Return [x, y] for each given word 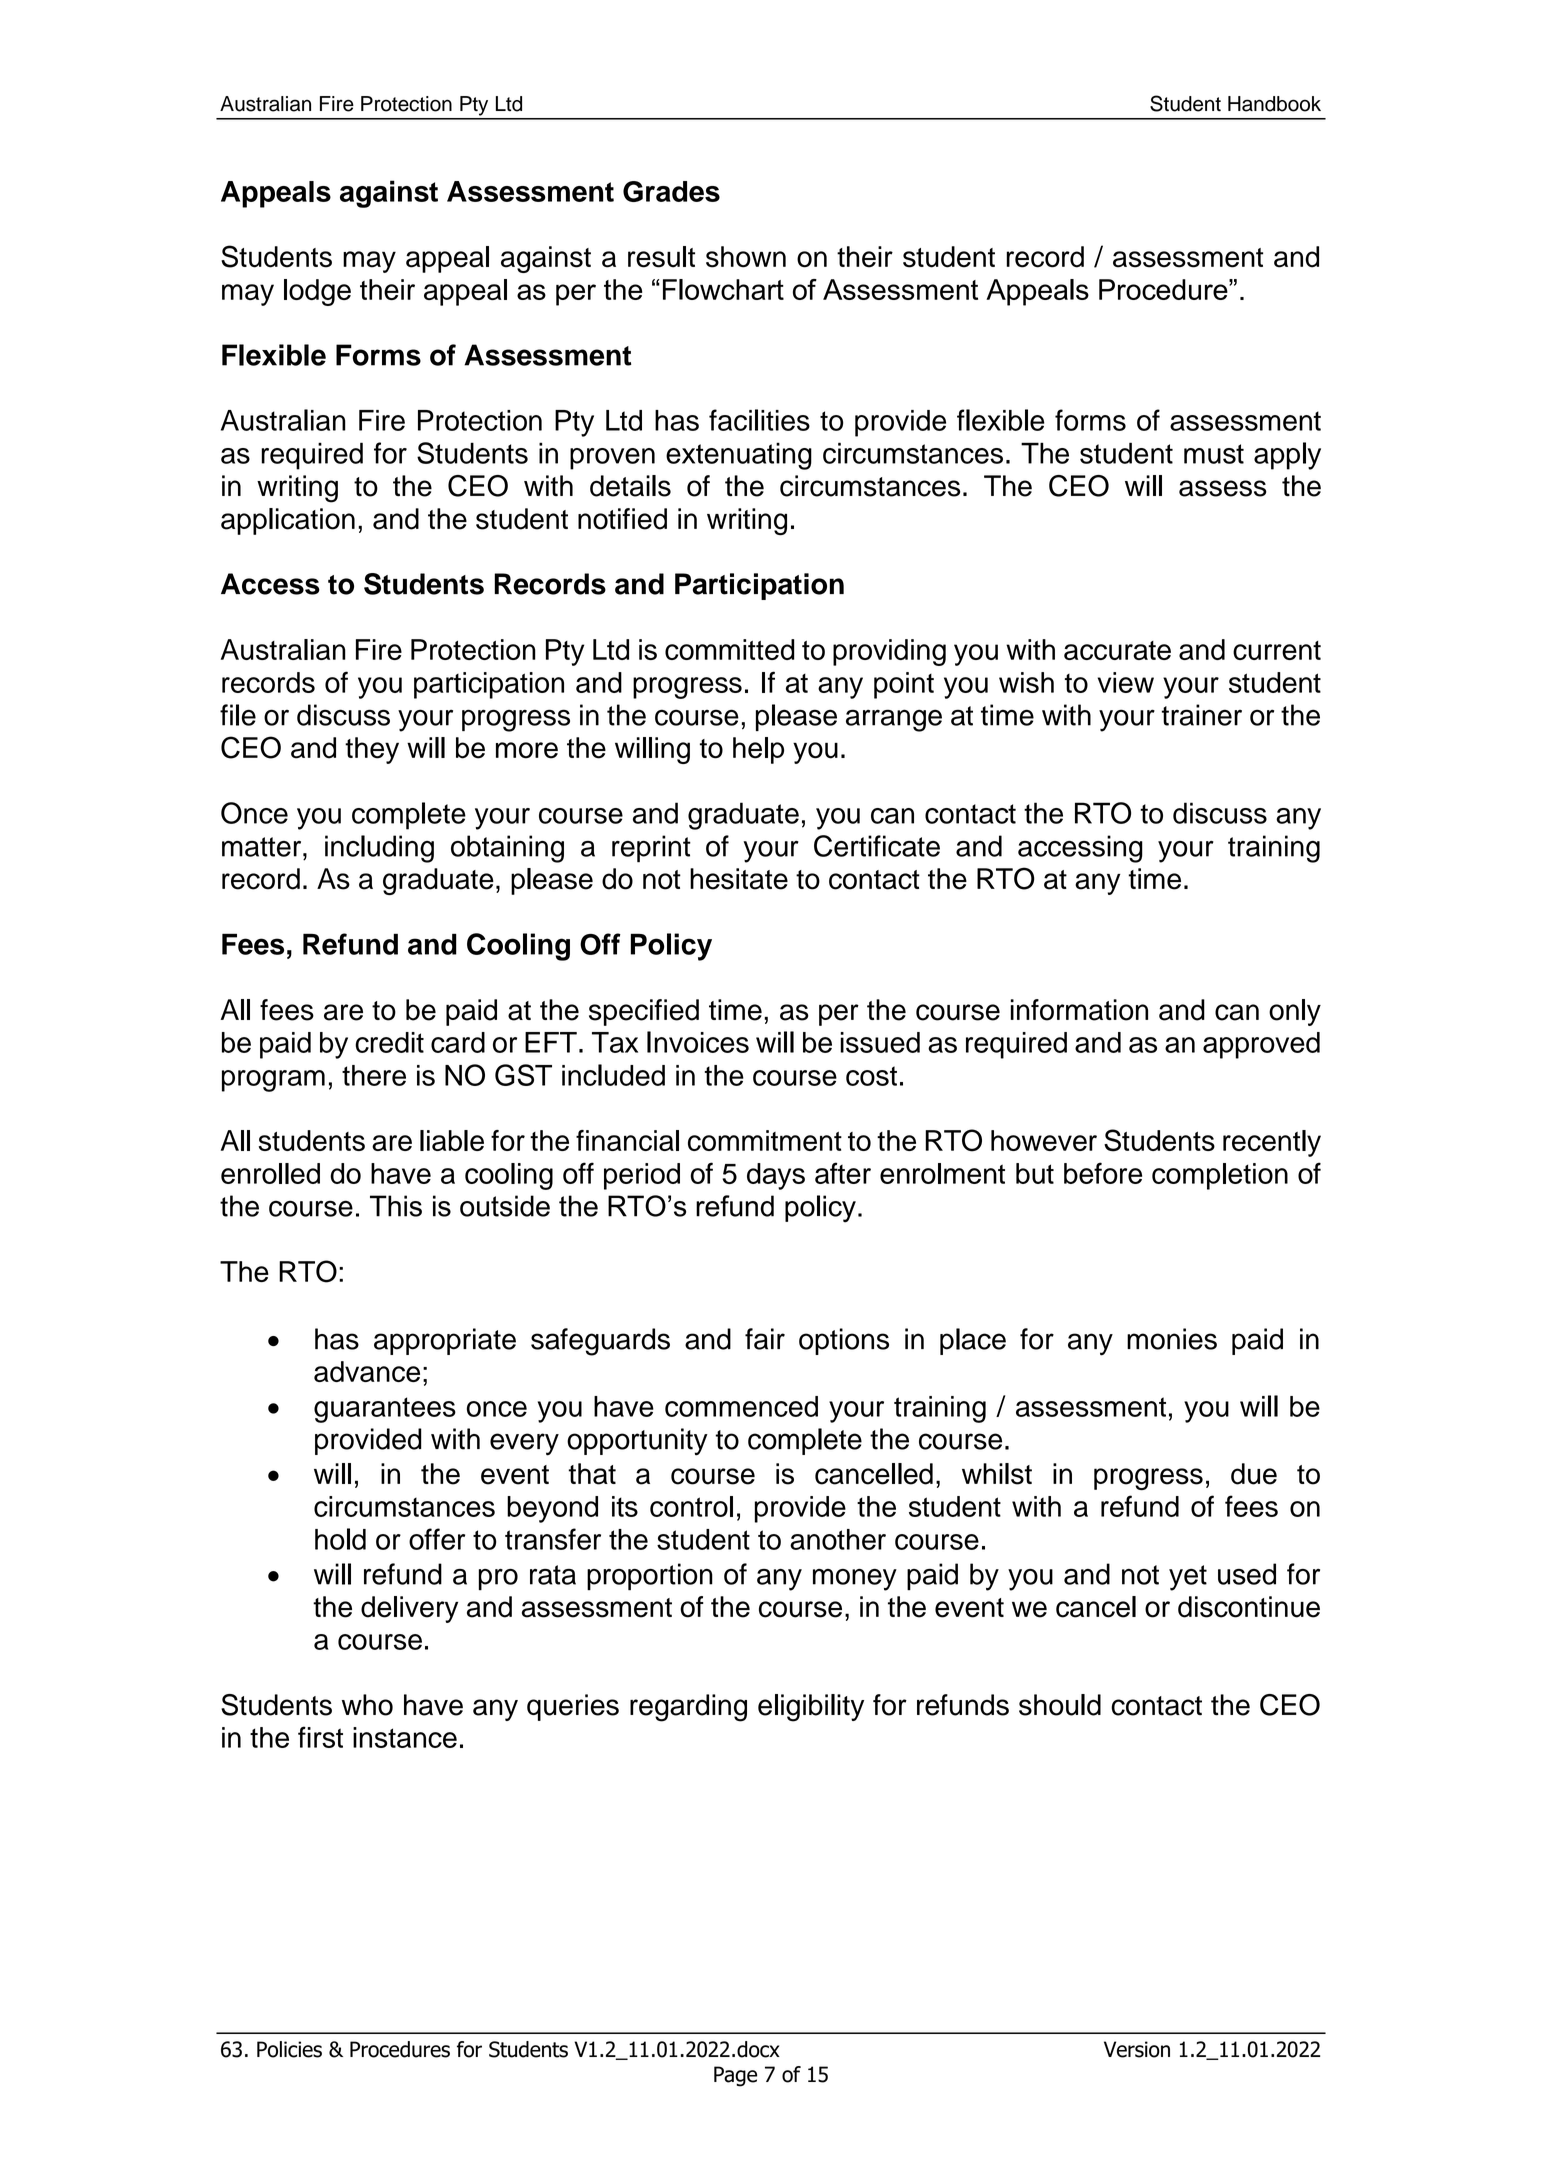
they [372, 750]
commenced [741, 1406]
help [758, 750]
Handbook [1274, 104]
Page [735, 2076]
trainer [1202, 715]
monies [1172, 1339]
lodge [317, 292]
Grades [671, 191]
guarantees [385, 1410]
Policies [289, 2049]
